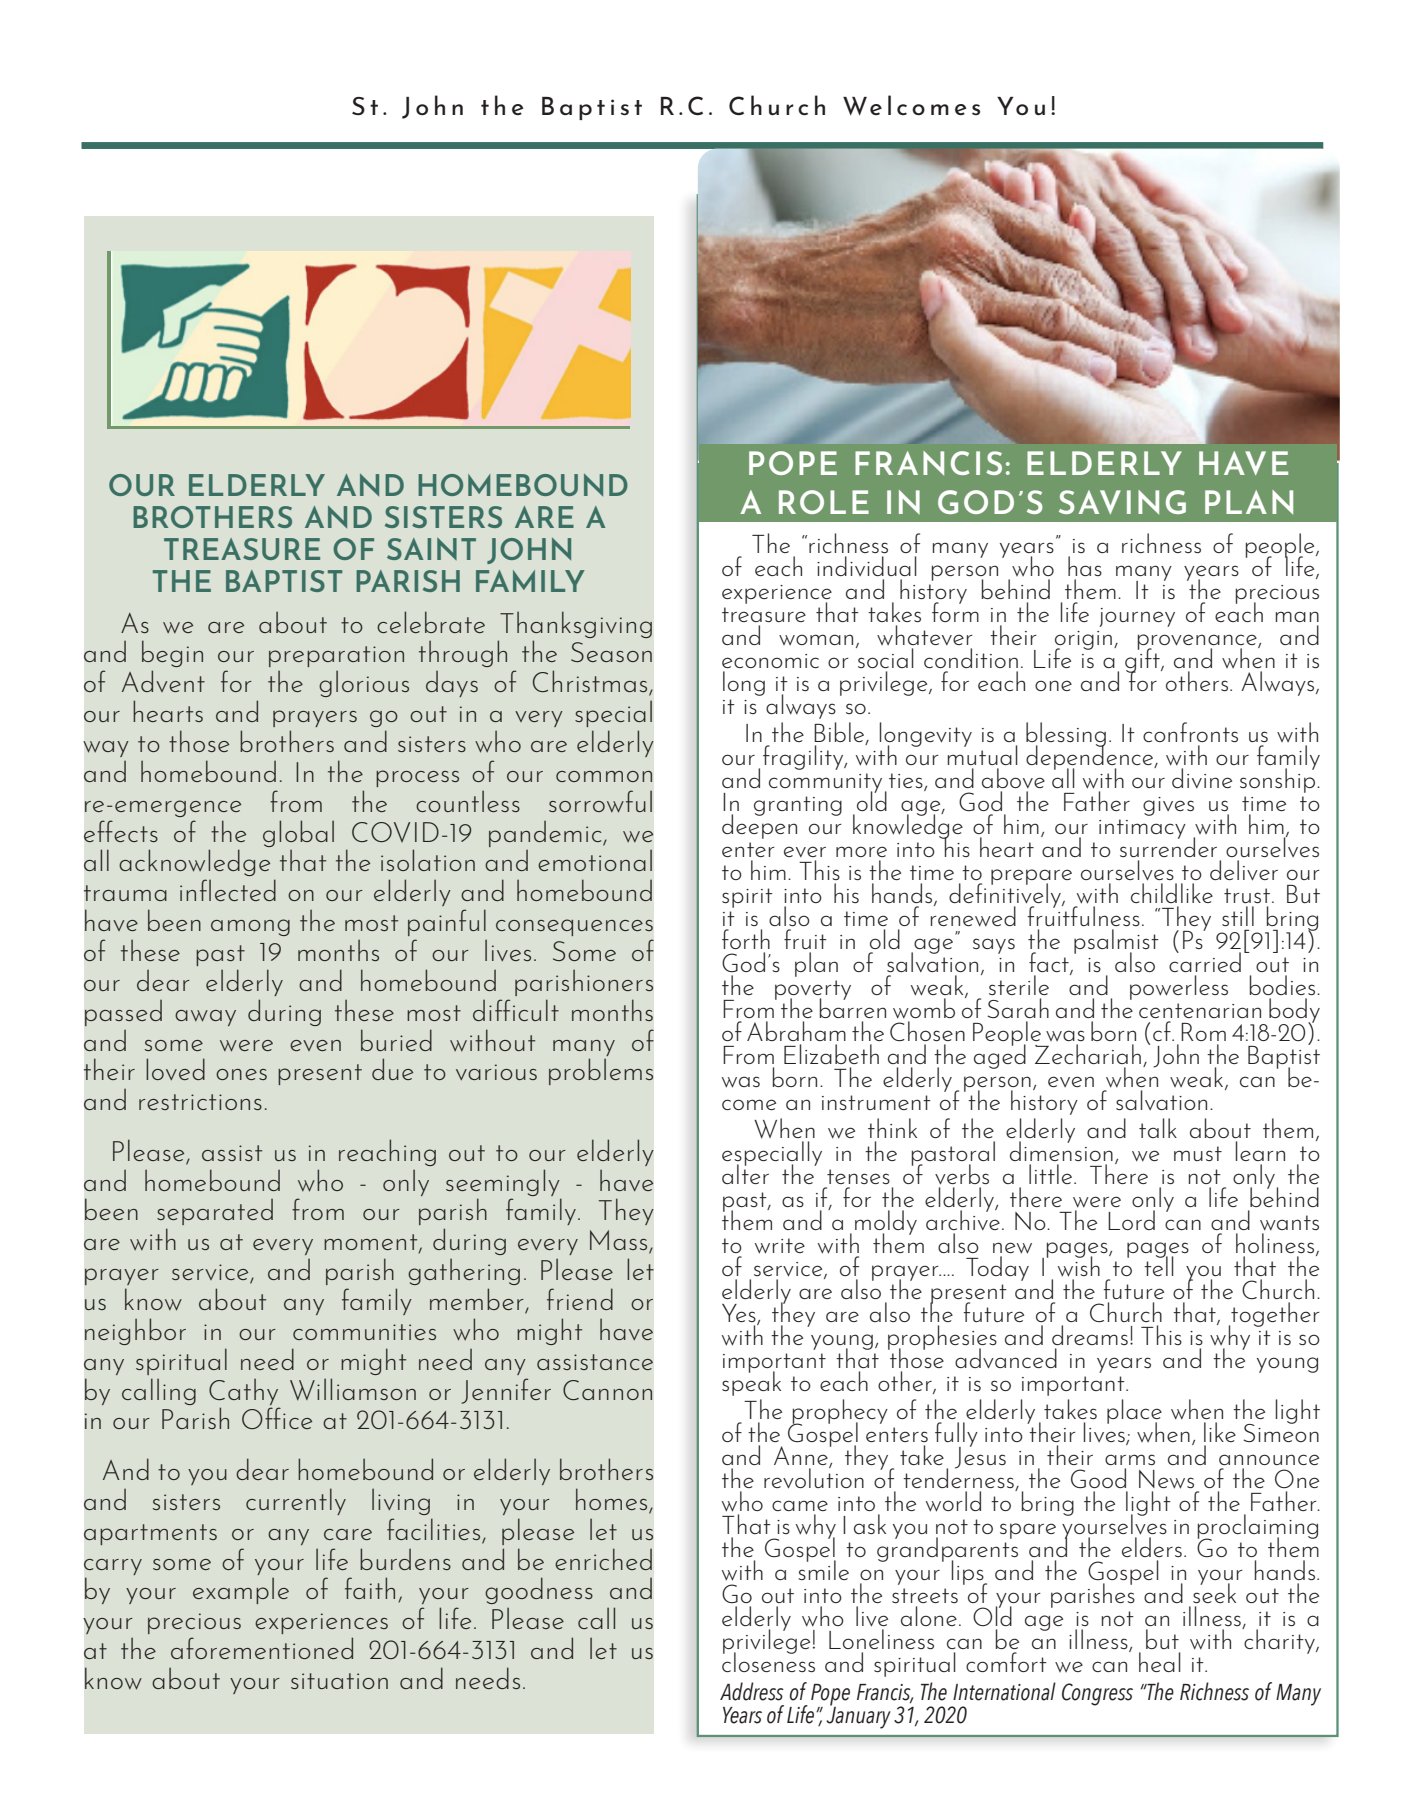 The width and height of the screenshot is (1406, 1819). What do you see at coordinates (604, 776) in the screenshot?
I see `common` at bounding box center [604, 776].
